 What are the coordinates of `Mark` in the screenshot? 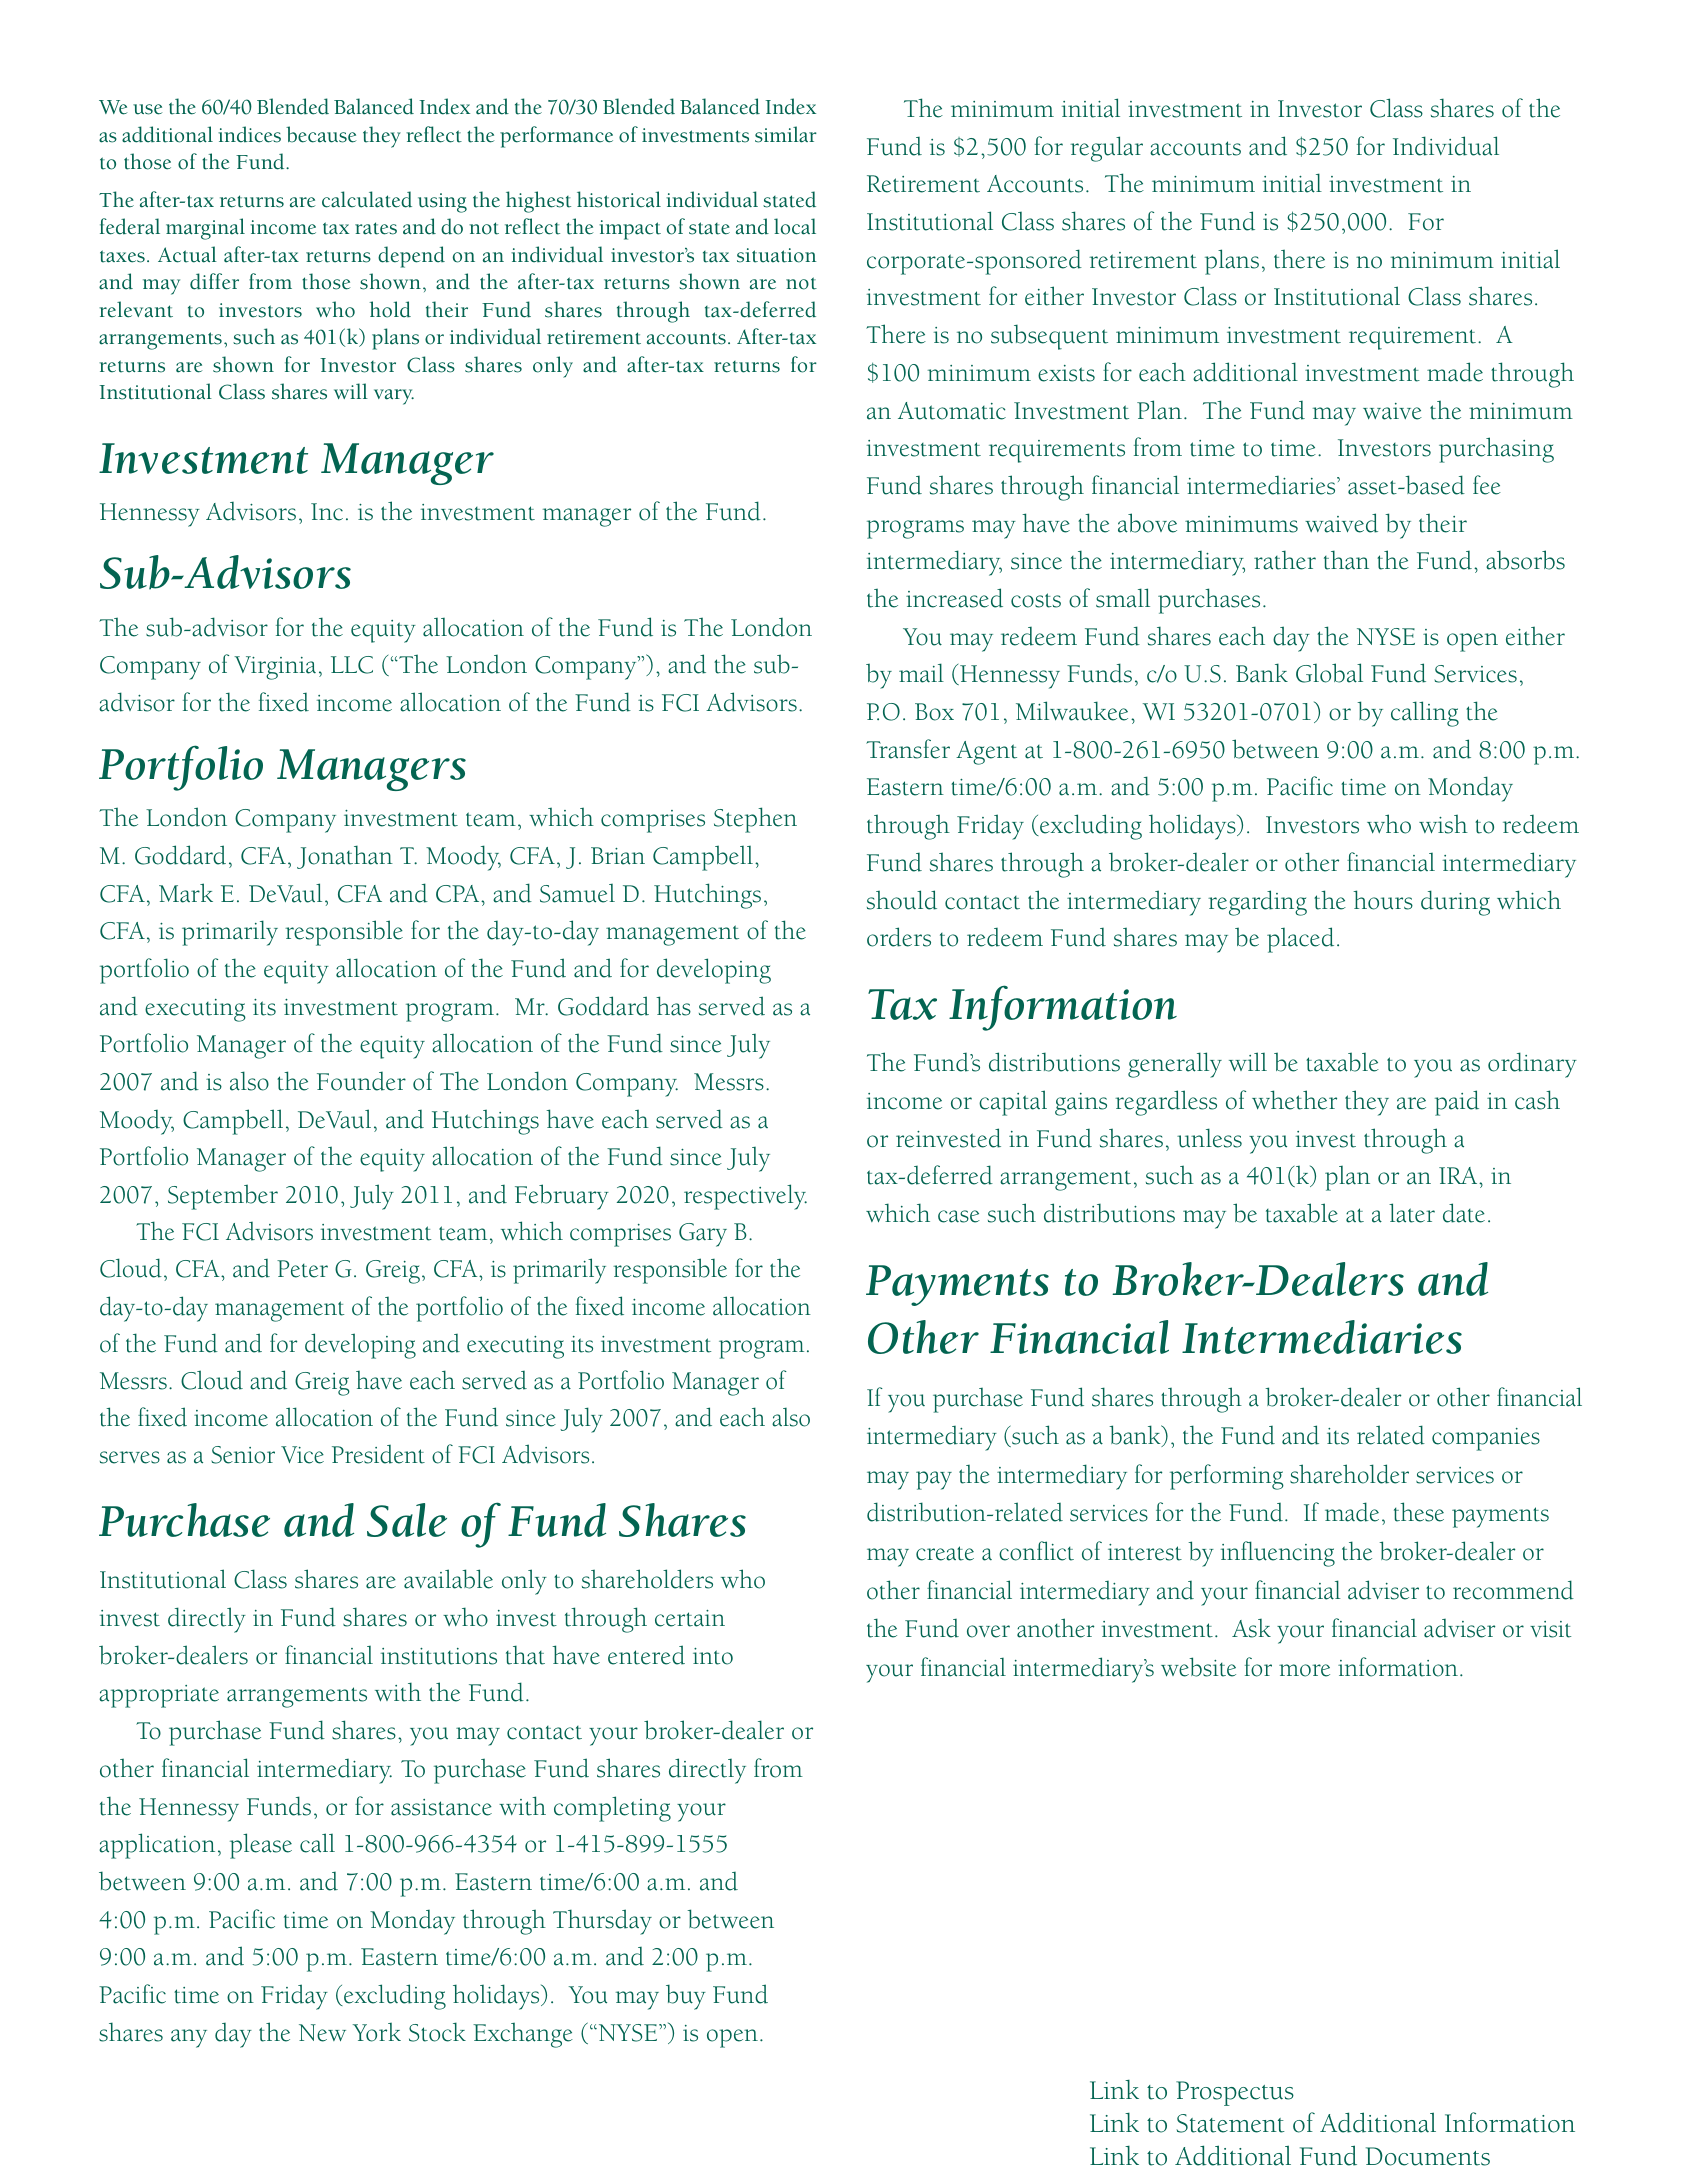 It's located at (186, 893).
